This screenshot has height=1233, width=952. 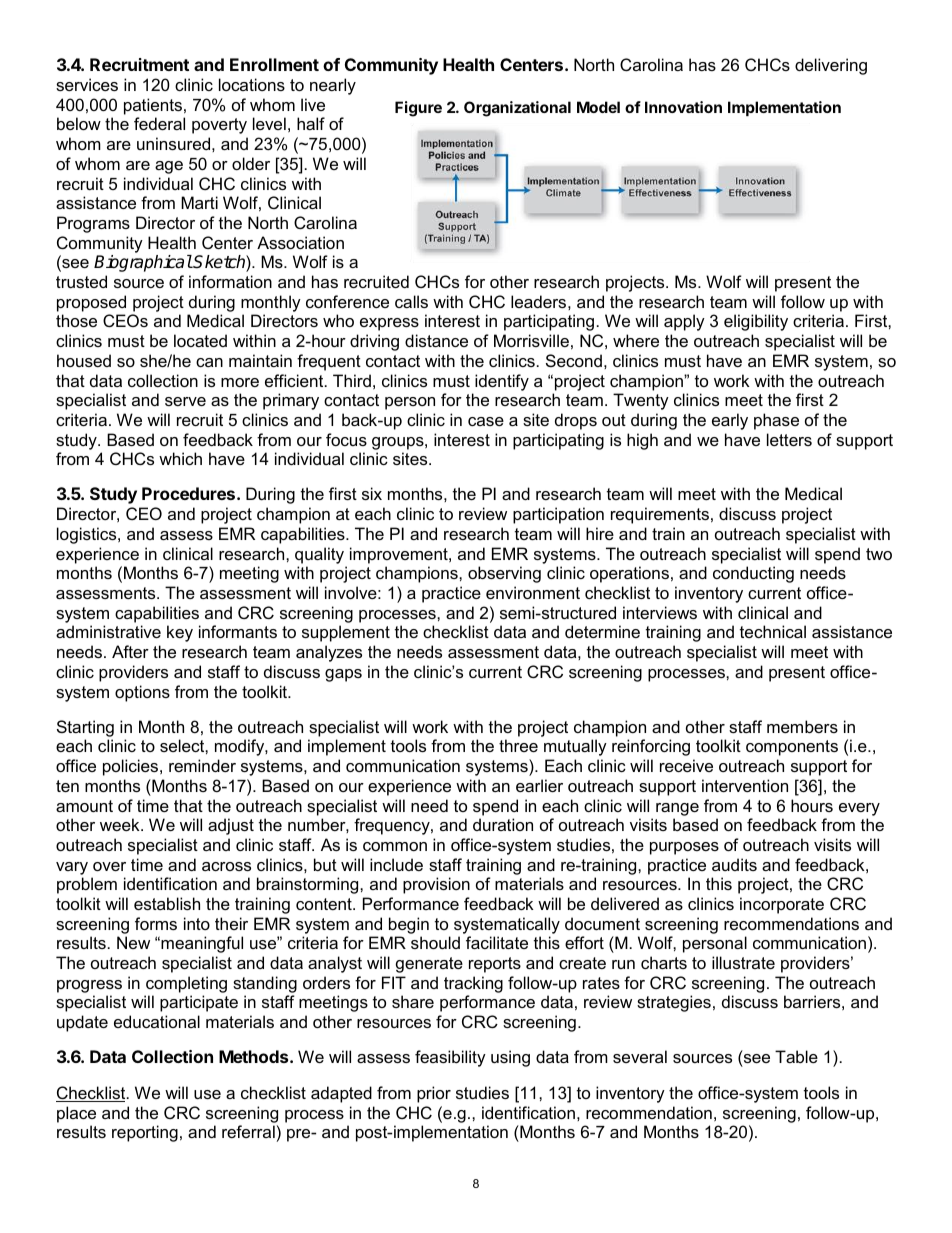 What do you see at coordinates (159, 123) in the screenshot?
I see `federal` at bounding box center [159, 123].
